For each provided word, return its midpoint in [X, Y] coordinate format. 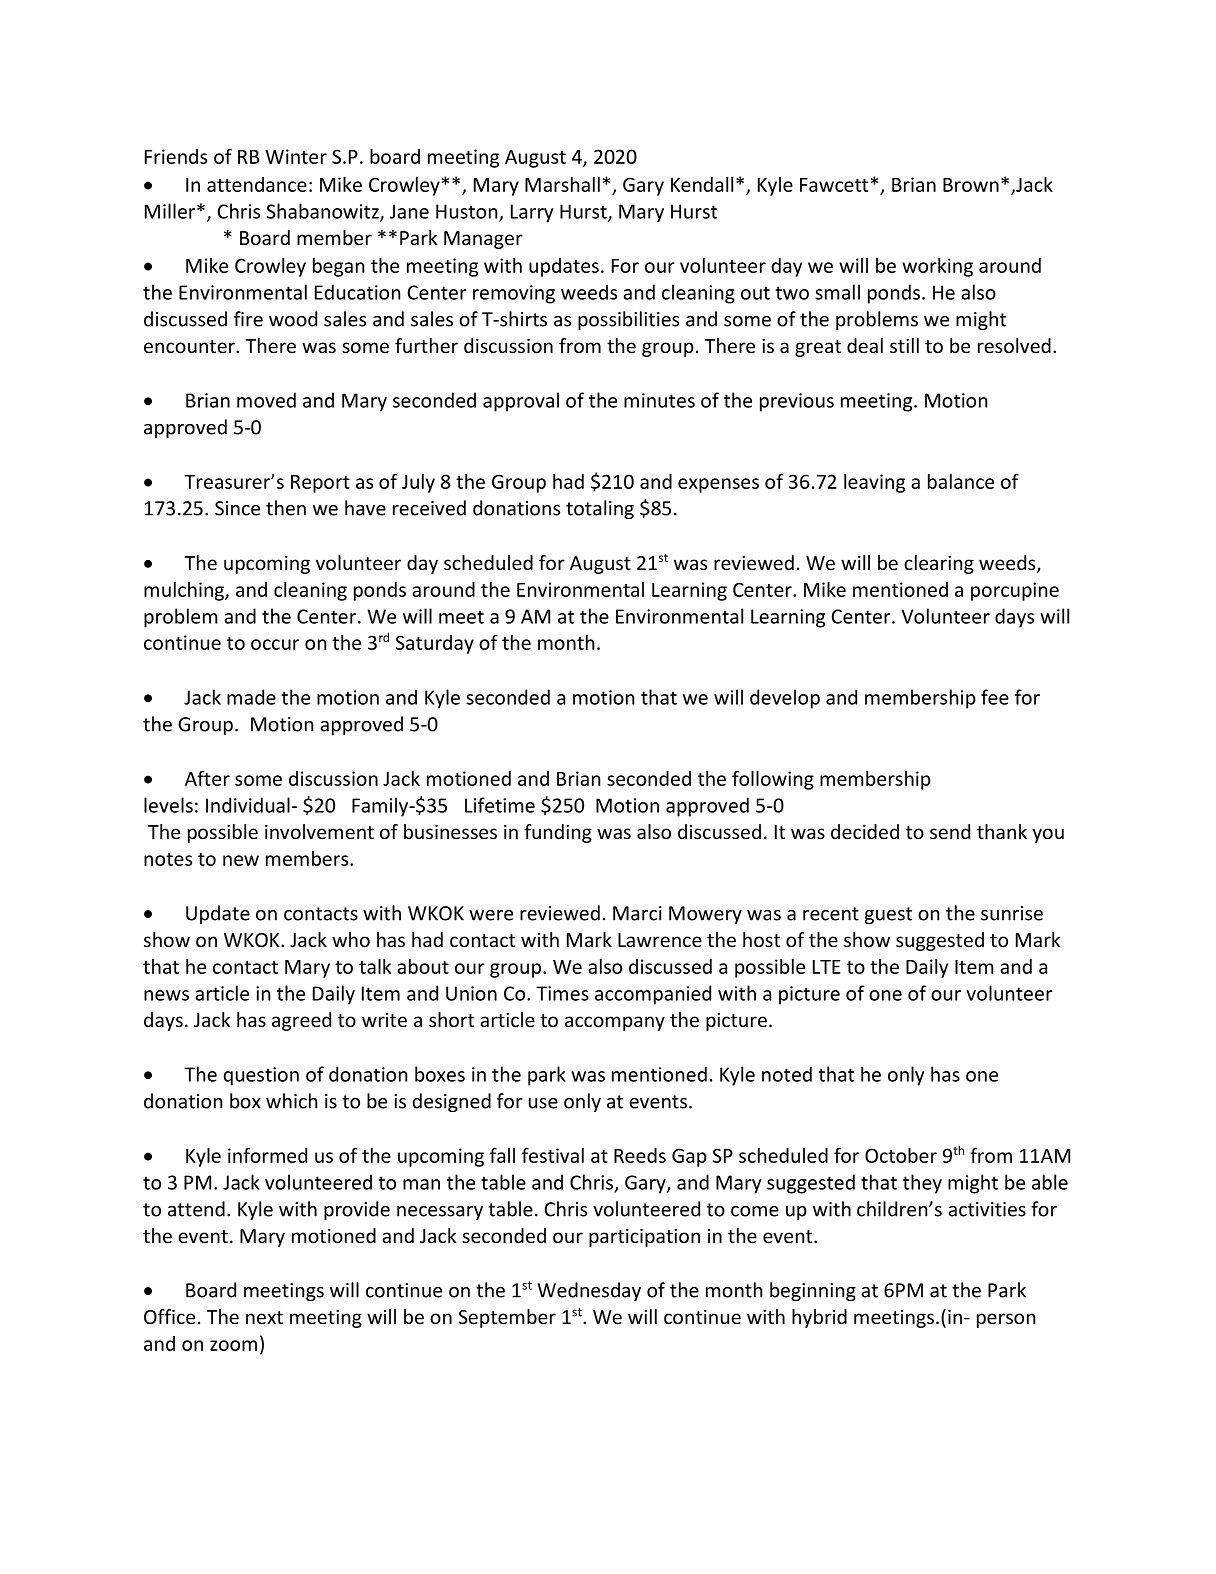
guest [888, 915]
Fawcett [834, 185]
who [351, 939]
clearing [939, 564]
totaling [600, 509]
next [264, 1317]
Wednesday [589, 1291]
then [286, 508]
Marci [637, 913]
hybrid [819, 1318]
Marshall [562, 184]
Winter [296, 156]
